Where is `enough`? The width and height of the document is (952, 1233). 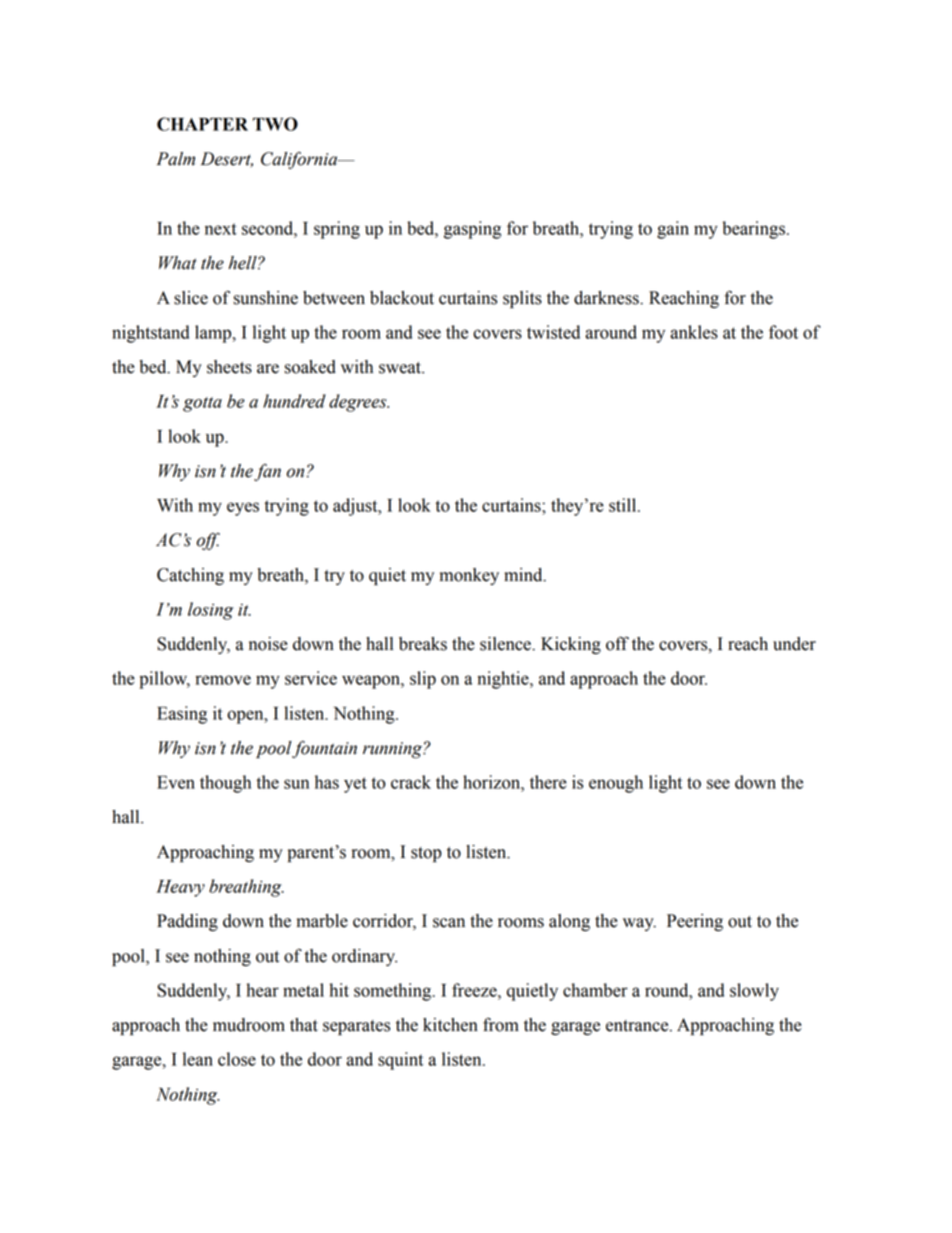
enough is located at coordinates (616, 784).
